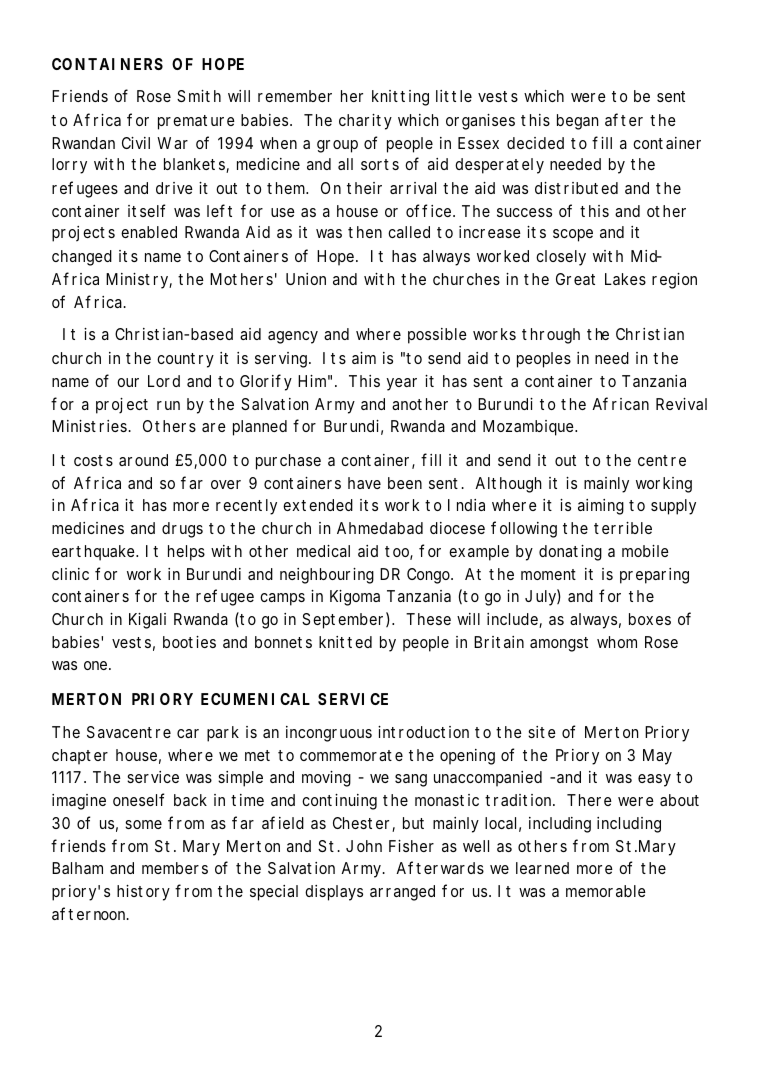 This screenshot has width=762, height=1081. Describe the element at coordinates (164, 381) in the screenshot. I see `Lord` at that location.
